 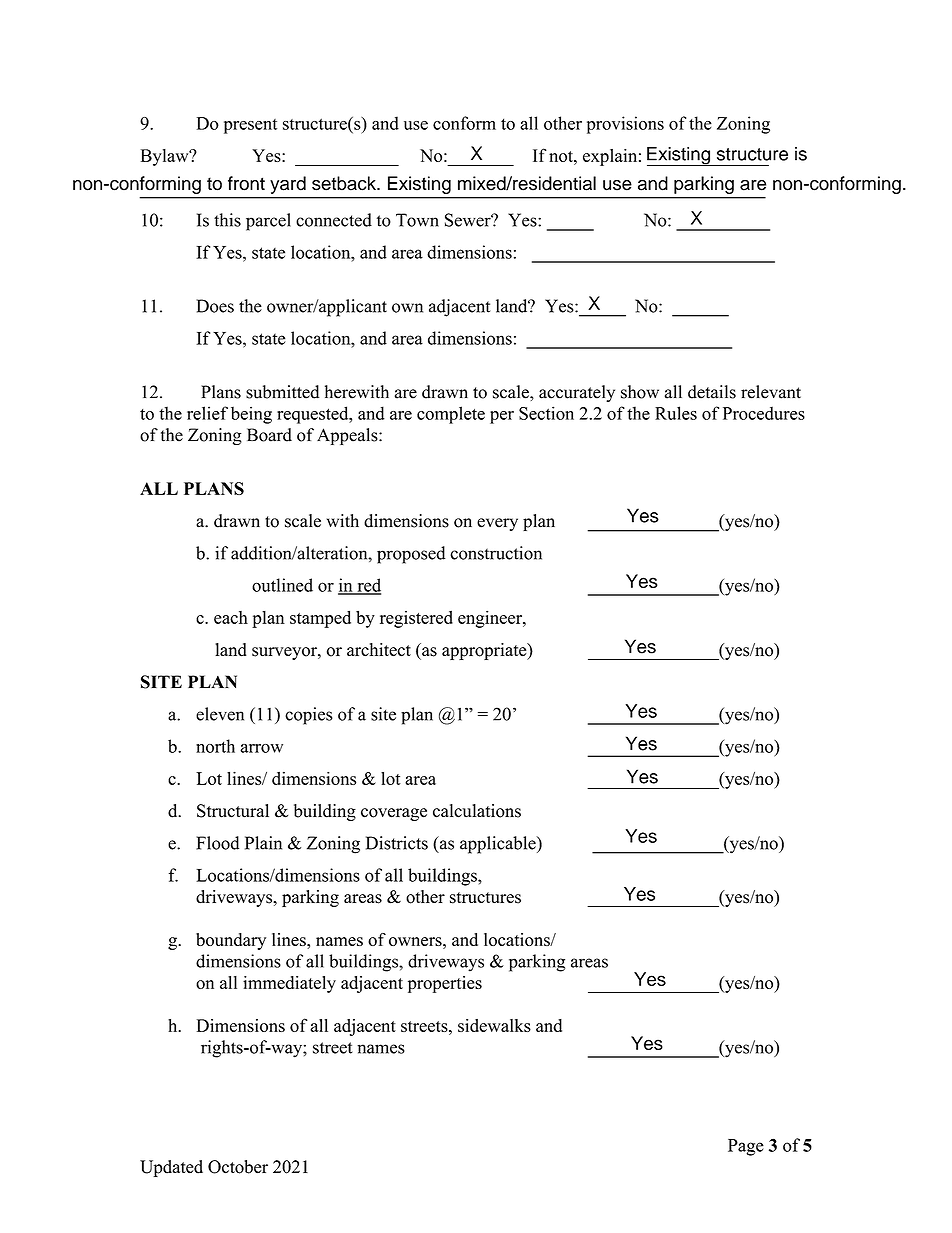 I want to click on every, so click(x=497, y=524).
